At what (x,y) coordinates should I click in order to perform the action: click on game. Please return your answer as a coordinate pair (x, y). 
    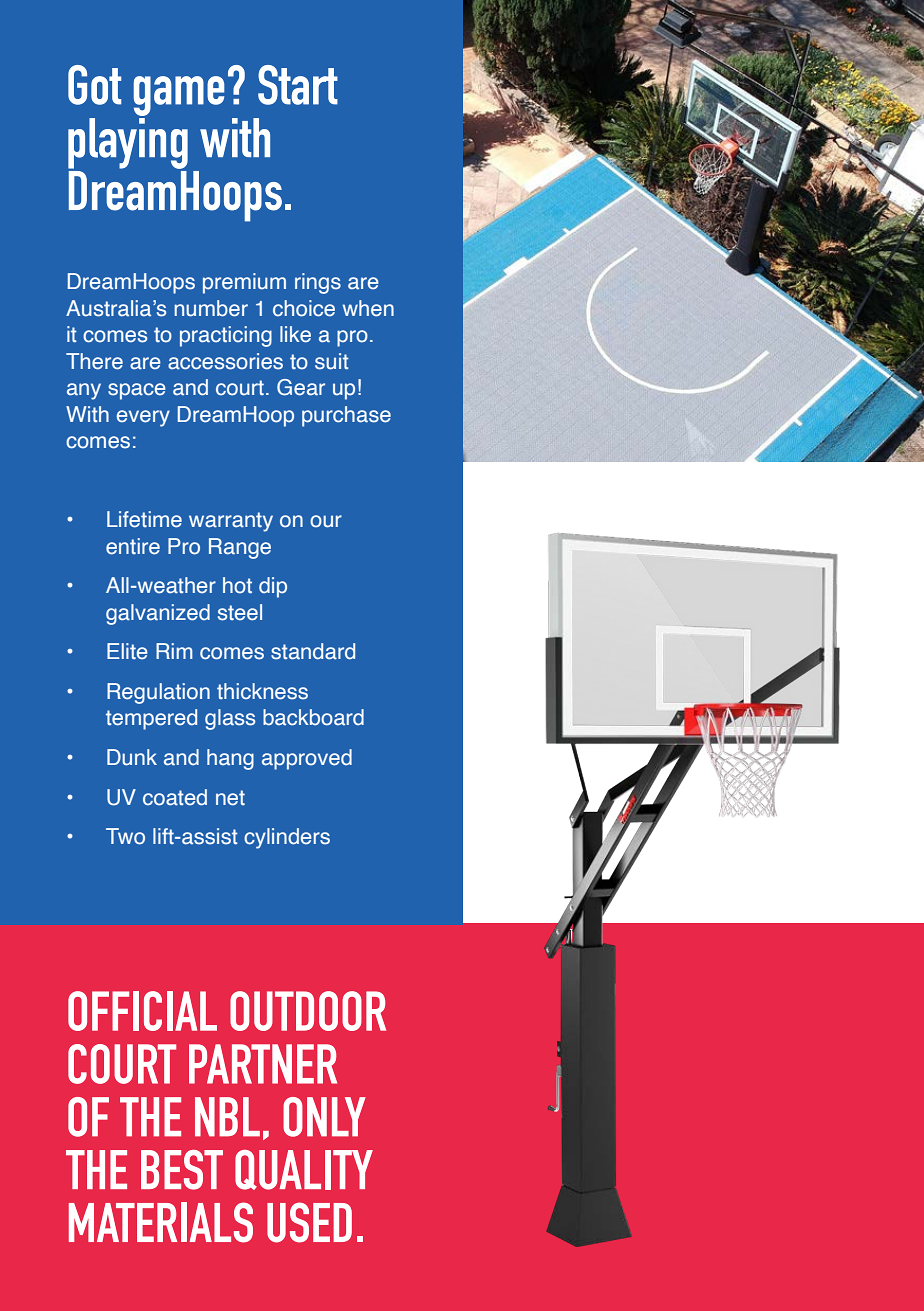
    Looking at the image, I should click on (179, 96).
